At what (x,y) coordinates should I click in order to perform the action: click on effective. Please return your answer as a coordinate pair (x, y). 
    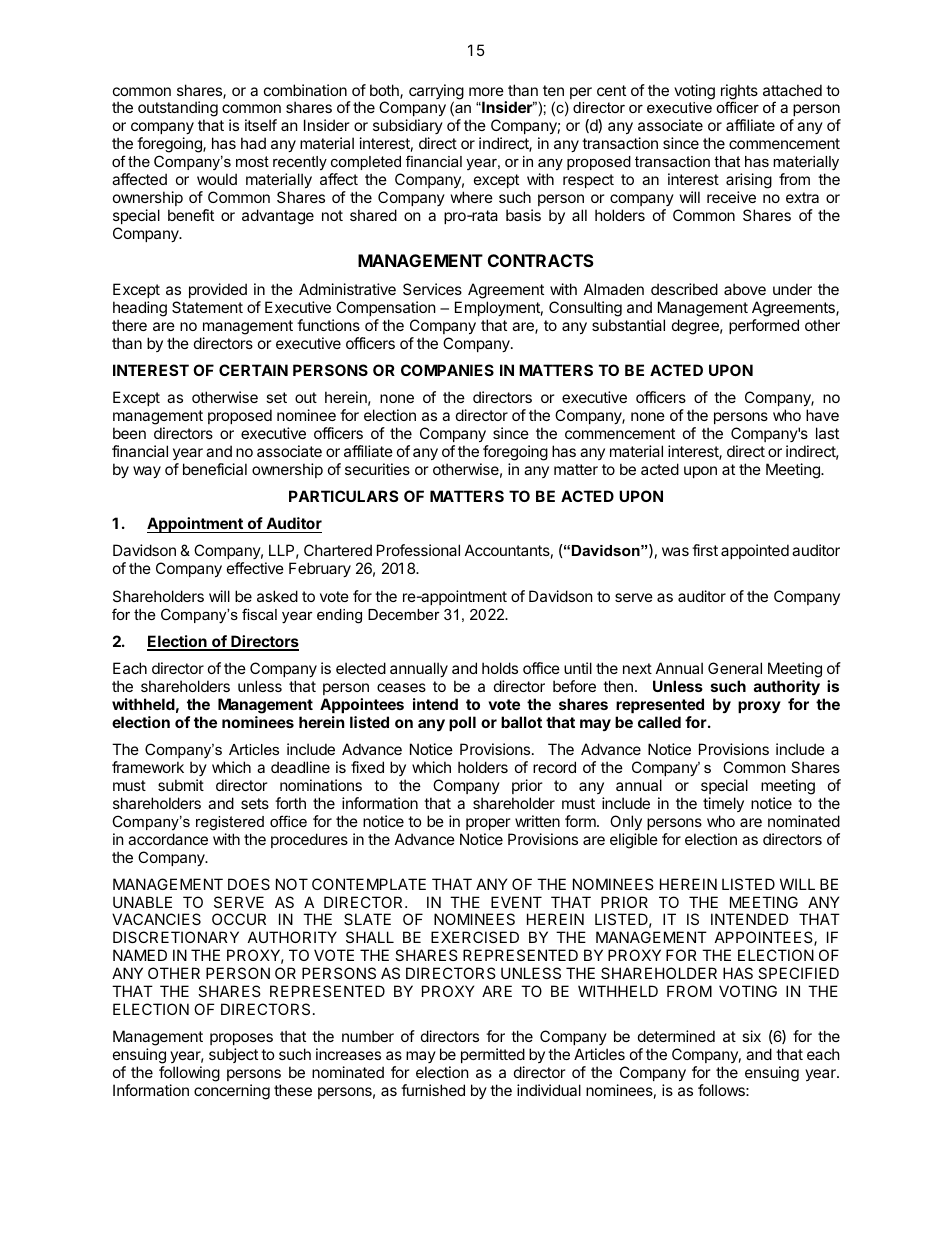
    Looking at the image, I should click on (255, 568).
